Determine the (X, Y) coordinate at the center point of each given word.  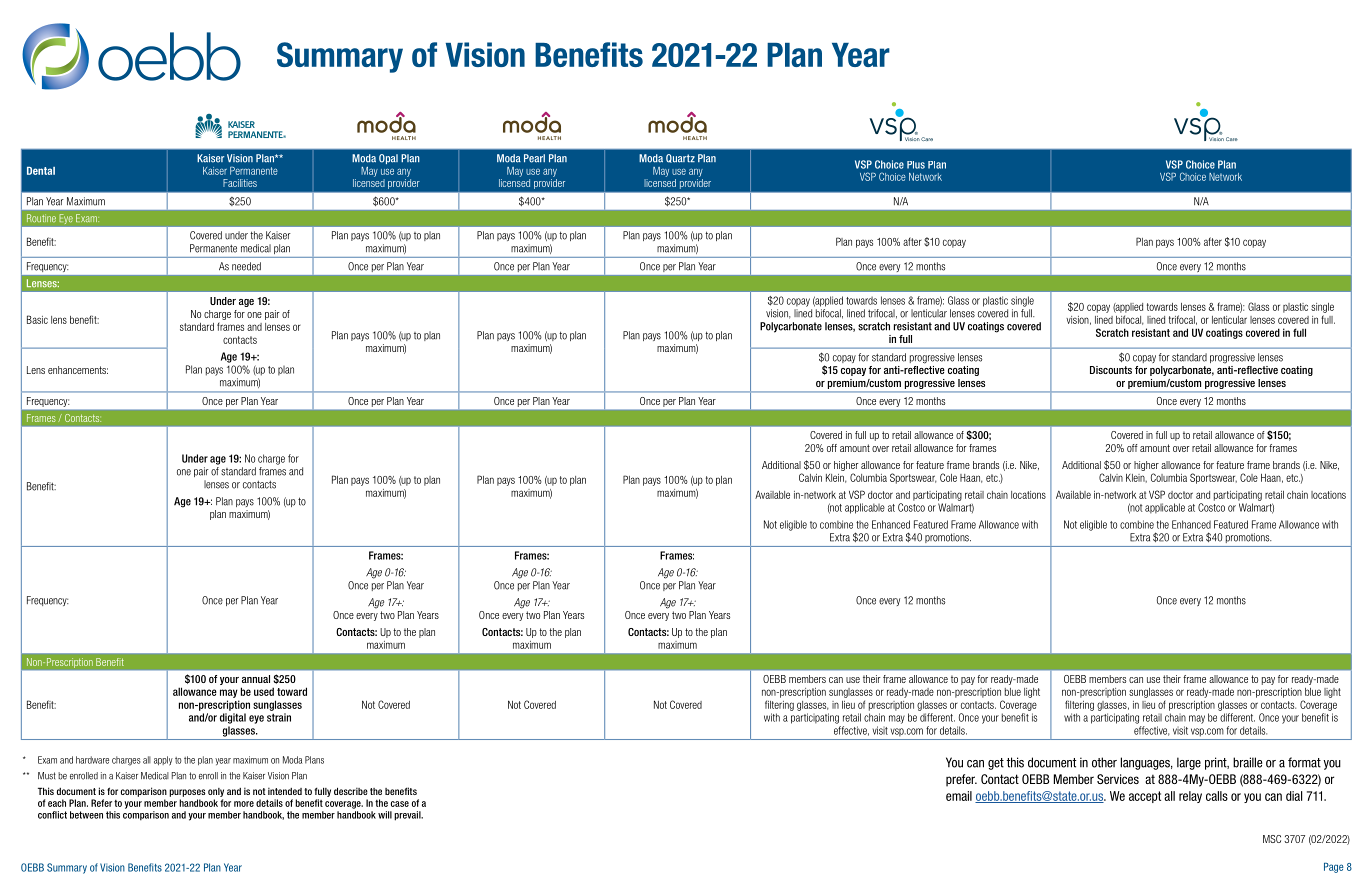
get (996, 764)
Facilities (240, 183)
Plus (916, 165)
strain (279, 717)
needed (246, 266)
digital (233, 718)
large (1189, 763)
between (86, 815)
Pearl (534, 158)
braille (1247, 762)
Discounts (1111, 370)
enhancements (78, 370)
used (264, 691)
